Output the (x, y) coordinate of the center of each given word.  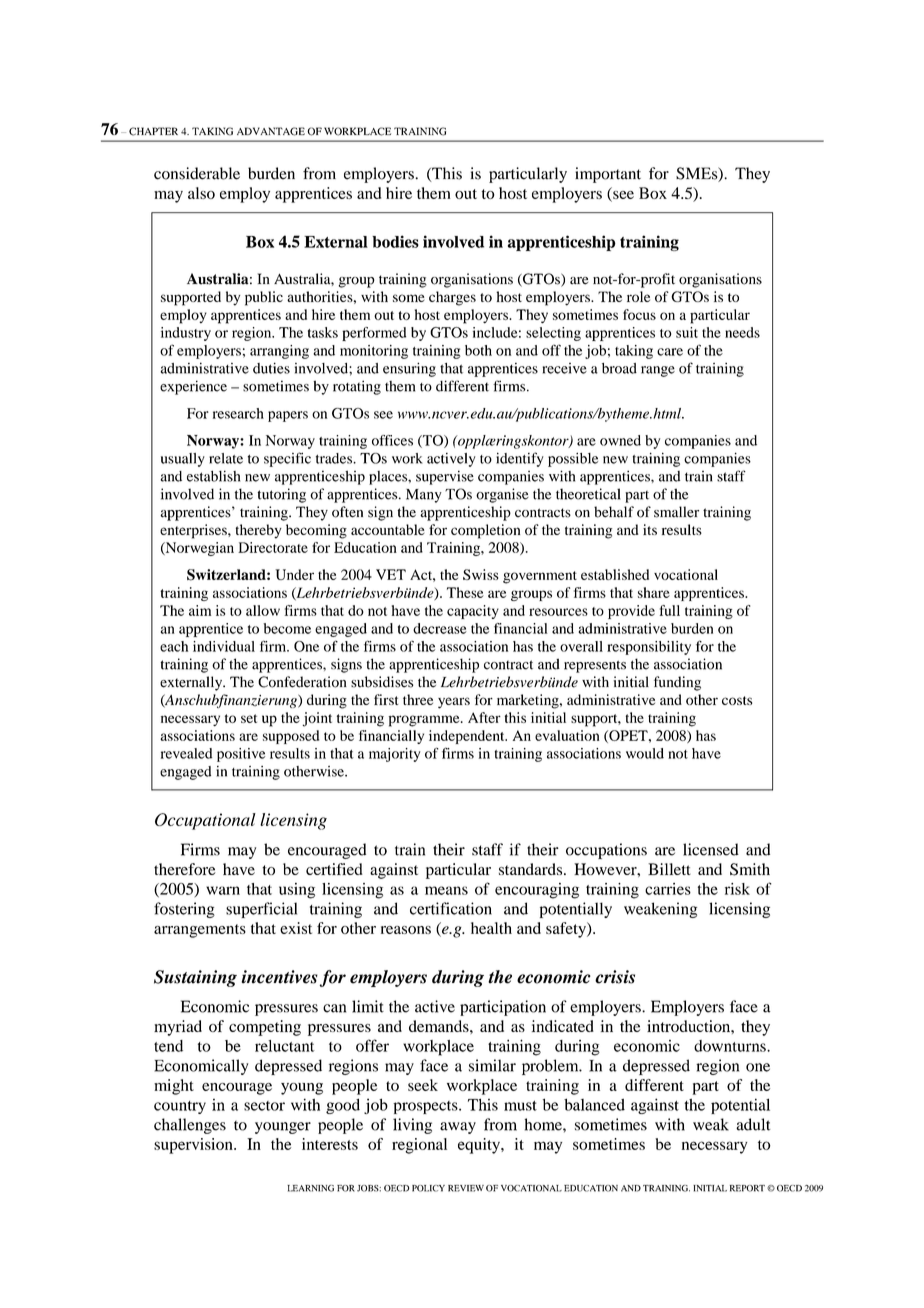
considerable (197, 173)
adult (753, 1124)
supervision (194, 1146)
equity (480, 1146)
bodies (395, 241)
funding (677, 683)
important (608, 175)
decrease (440, 628)
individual (224, 646)
